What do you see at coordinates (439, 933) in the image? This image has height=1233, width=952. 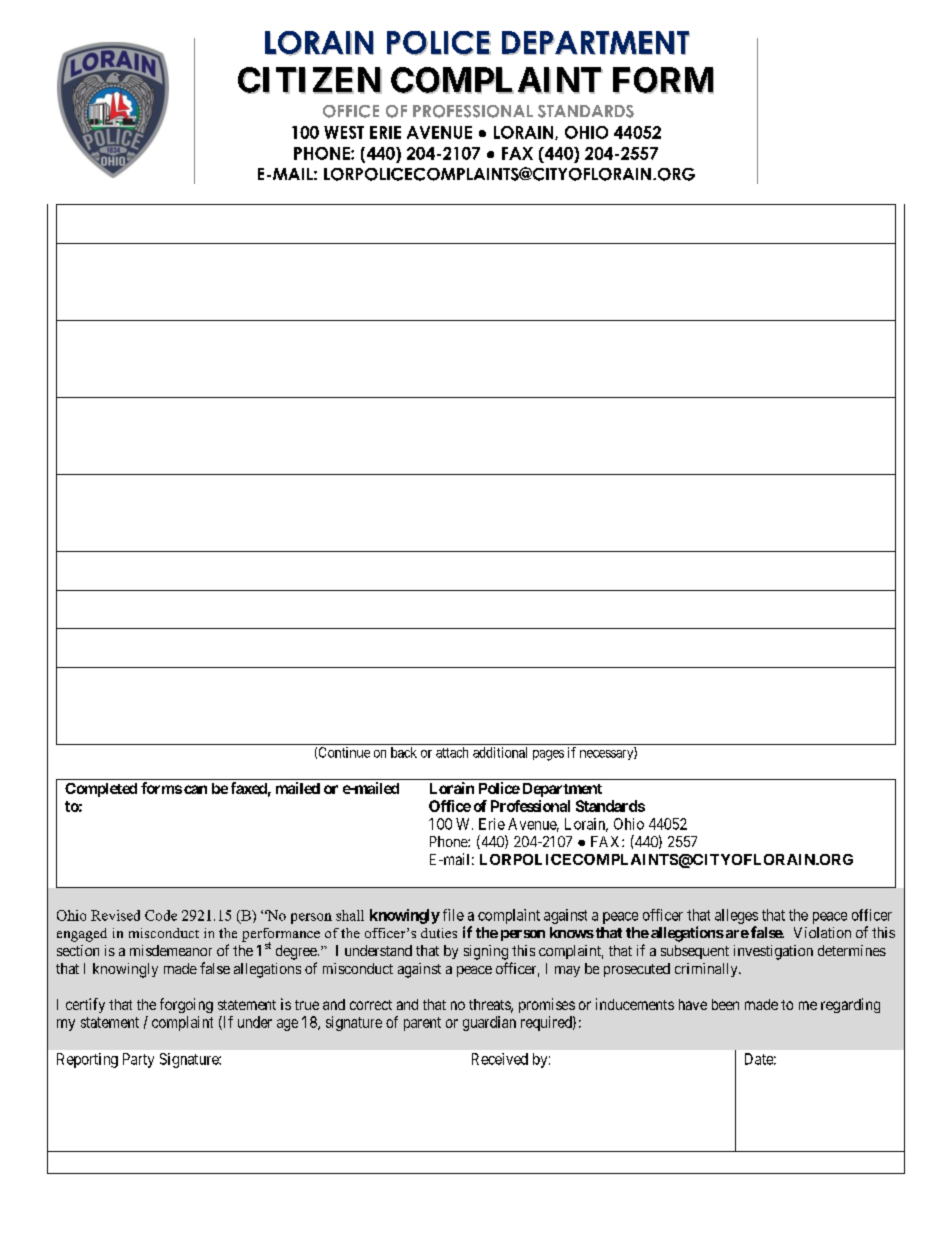 I see `duties` at bounding box center [439, 933].
